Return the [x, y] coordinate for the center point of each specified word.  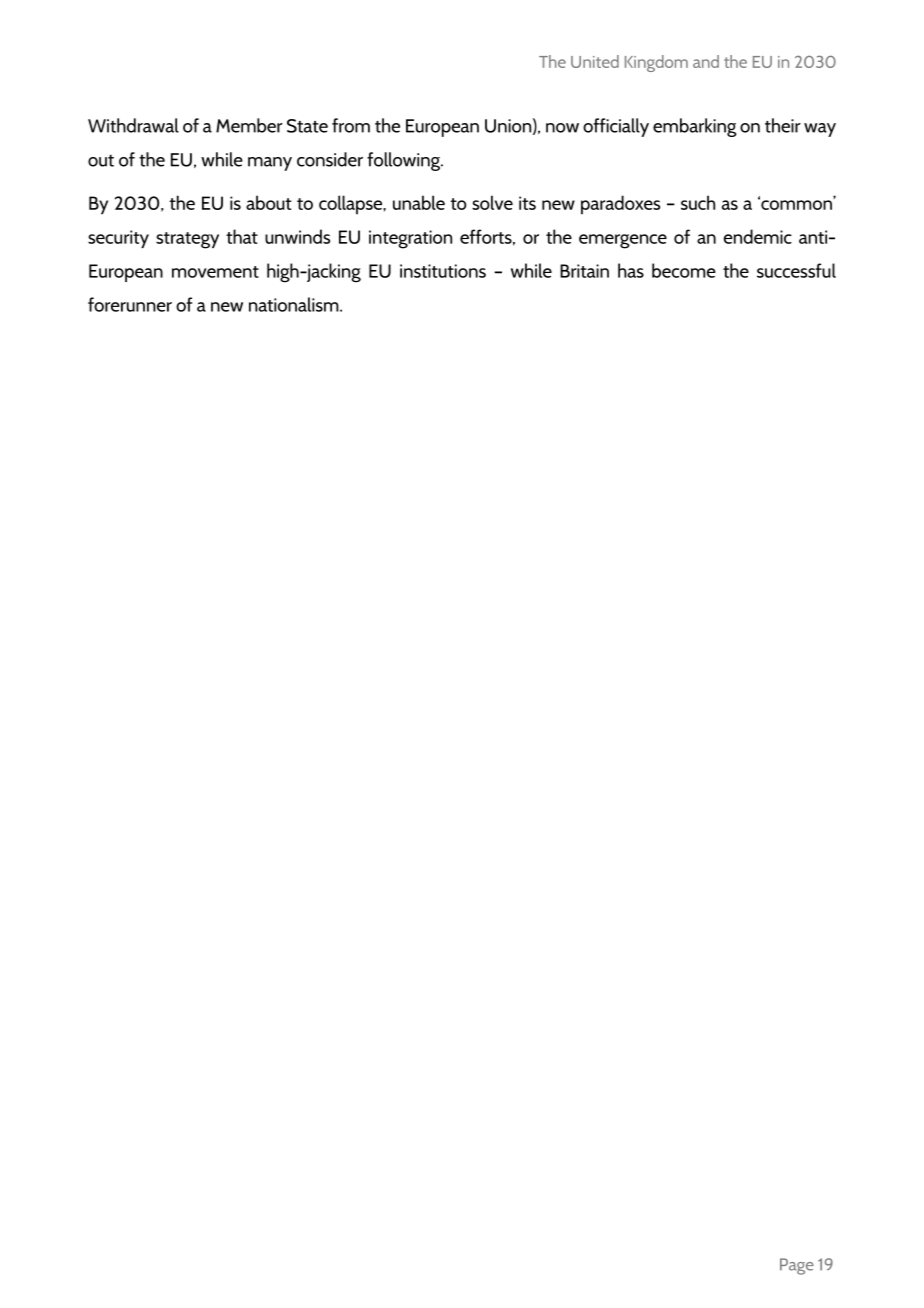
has [631, 270]
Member [249, 125]
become [684, 270]
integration [410, 239]
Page [797, 1266]
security [118, 239]
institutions [443, 271]
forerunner [130, 304]
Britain [584, 271]
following [404, 161]
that [242, 236]
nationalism [295, 304]
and [706, 61]
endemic [758, 236]
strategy [187, 240]
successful [796, 270]
